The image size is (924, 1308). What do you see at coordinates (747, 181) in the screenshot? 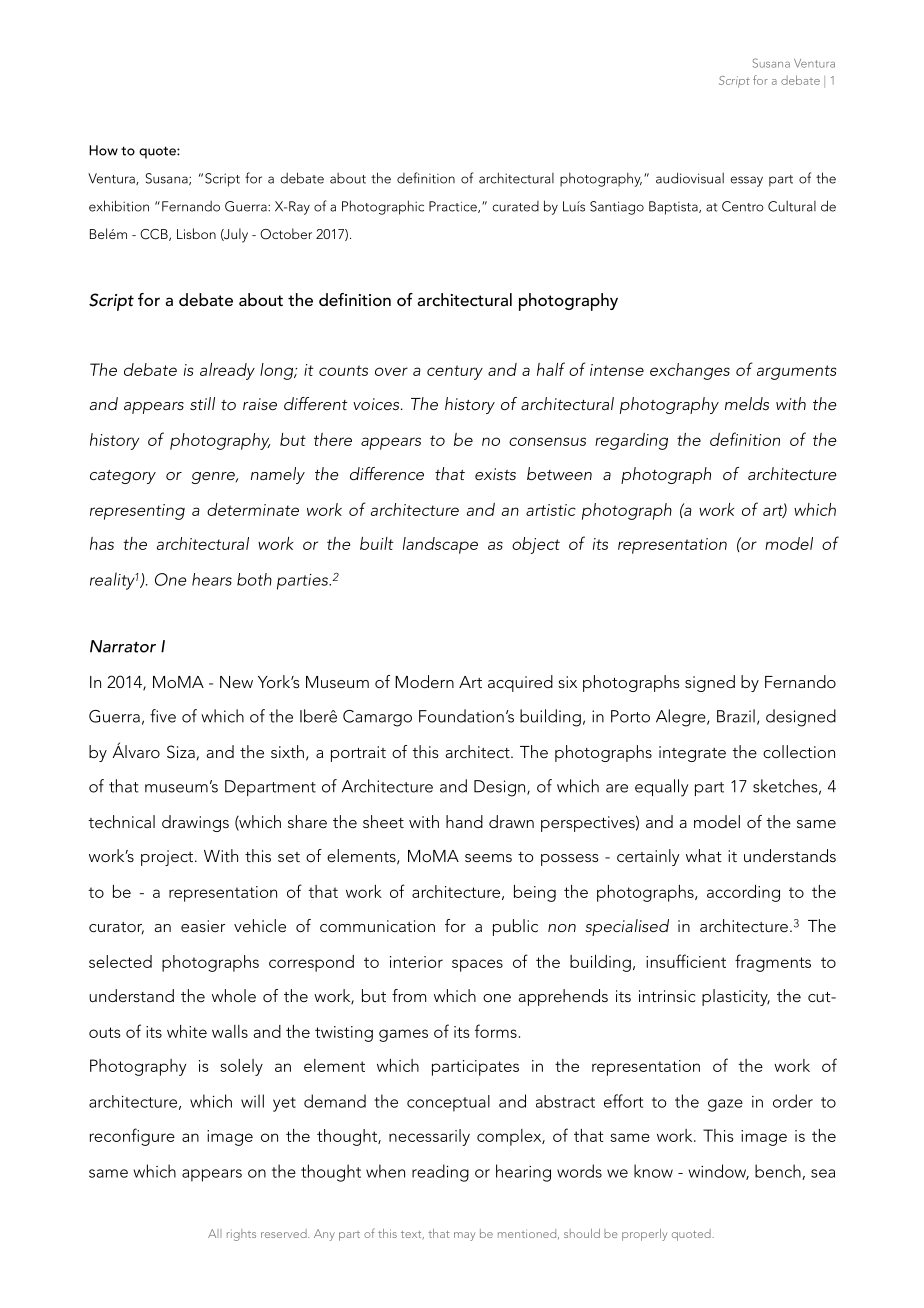
I see `essay` at bounding box center [747, 181].
